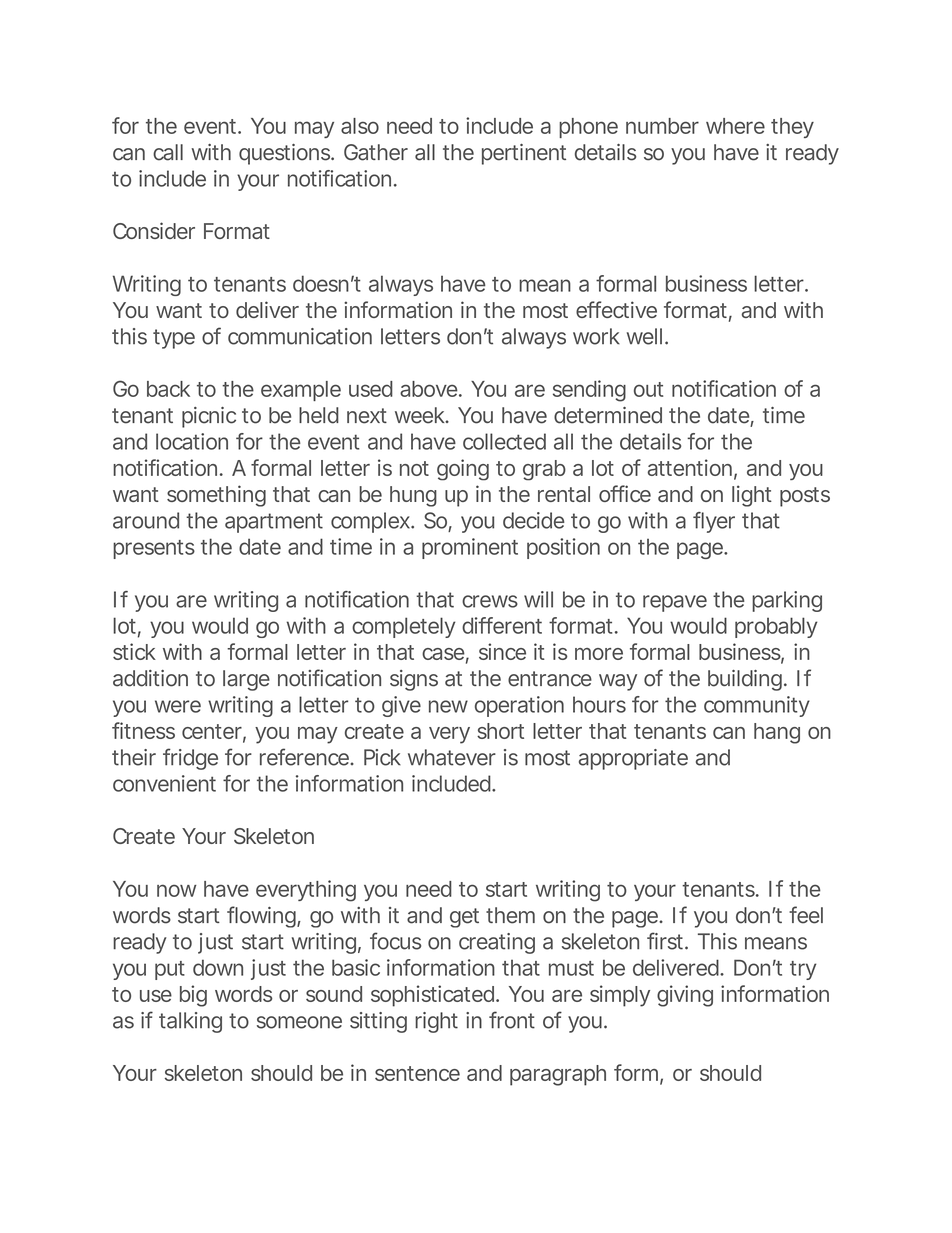 This screenshot has width=952, height=1233. Describe the element at coordinates (168, 152) in the screenshot. I see `call` at that location.
